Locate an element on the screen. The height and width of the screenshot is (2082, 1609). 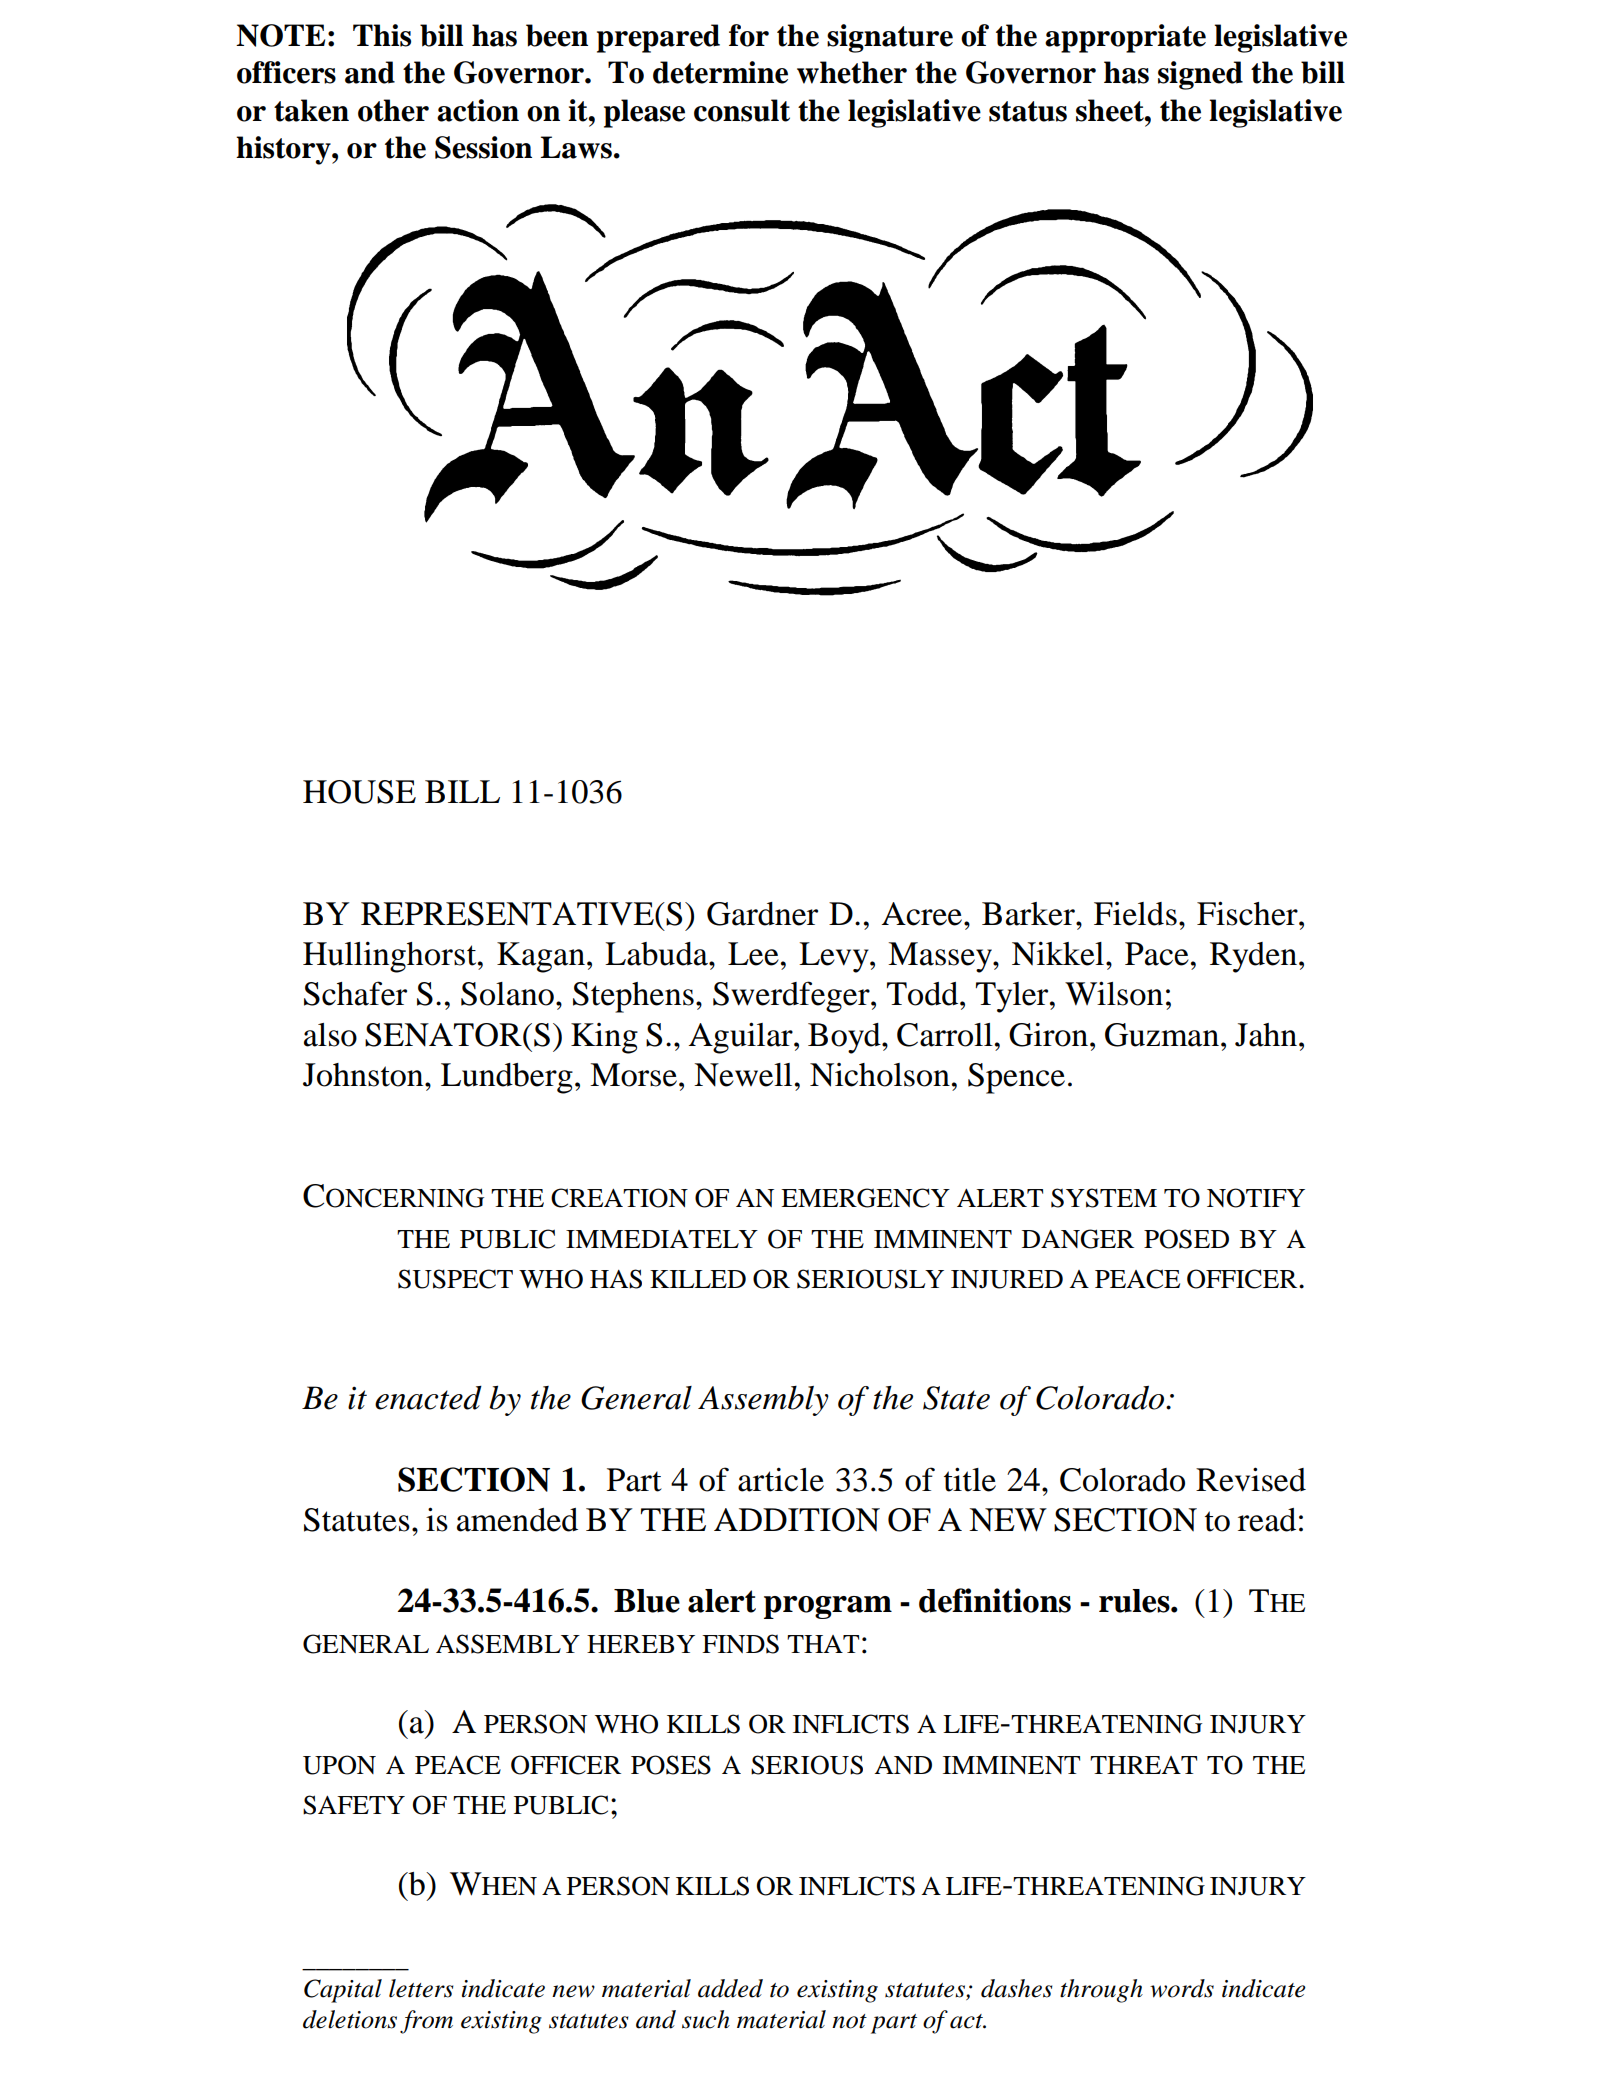
letters is located at coordinates (421, 1988).
